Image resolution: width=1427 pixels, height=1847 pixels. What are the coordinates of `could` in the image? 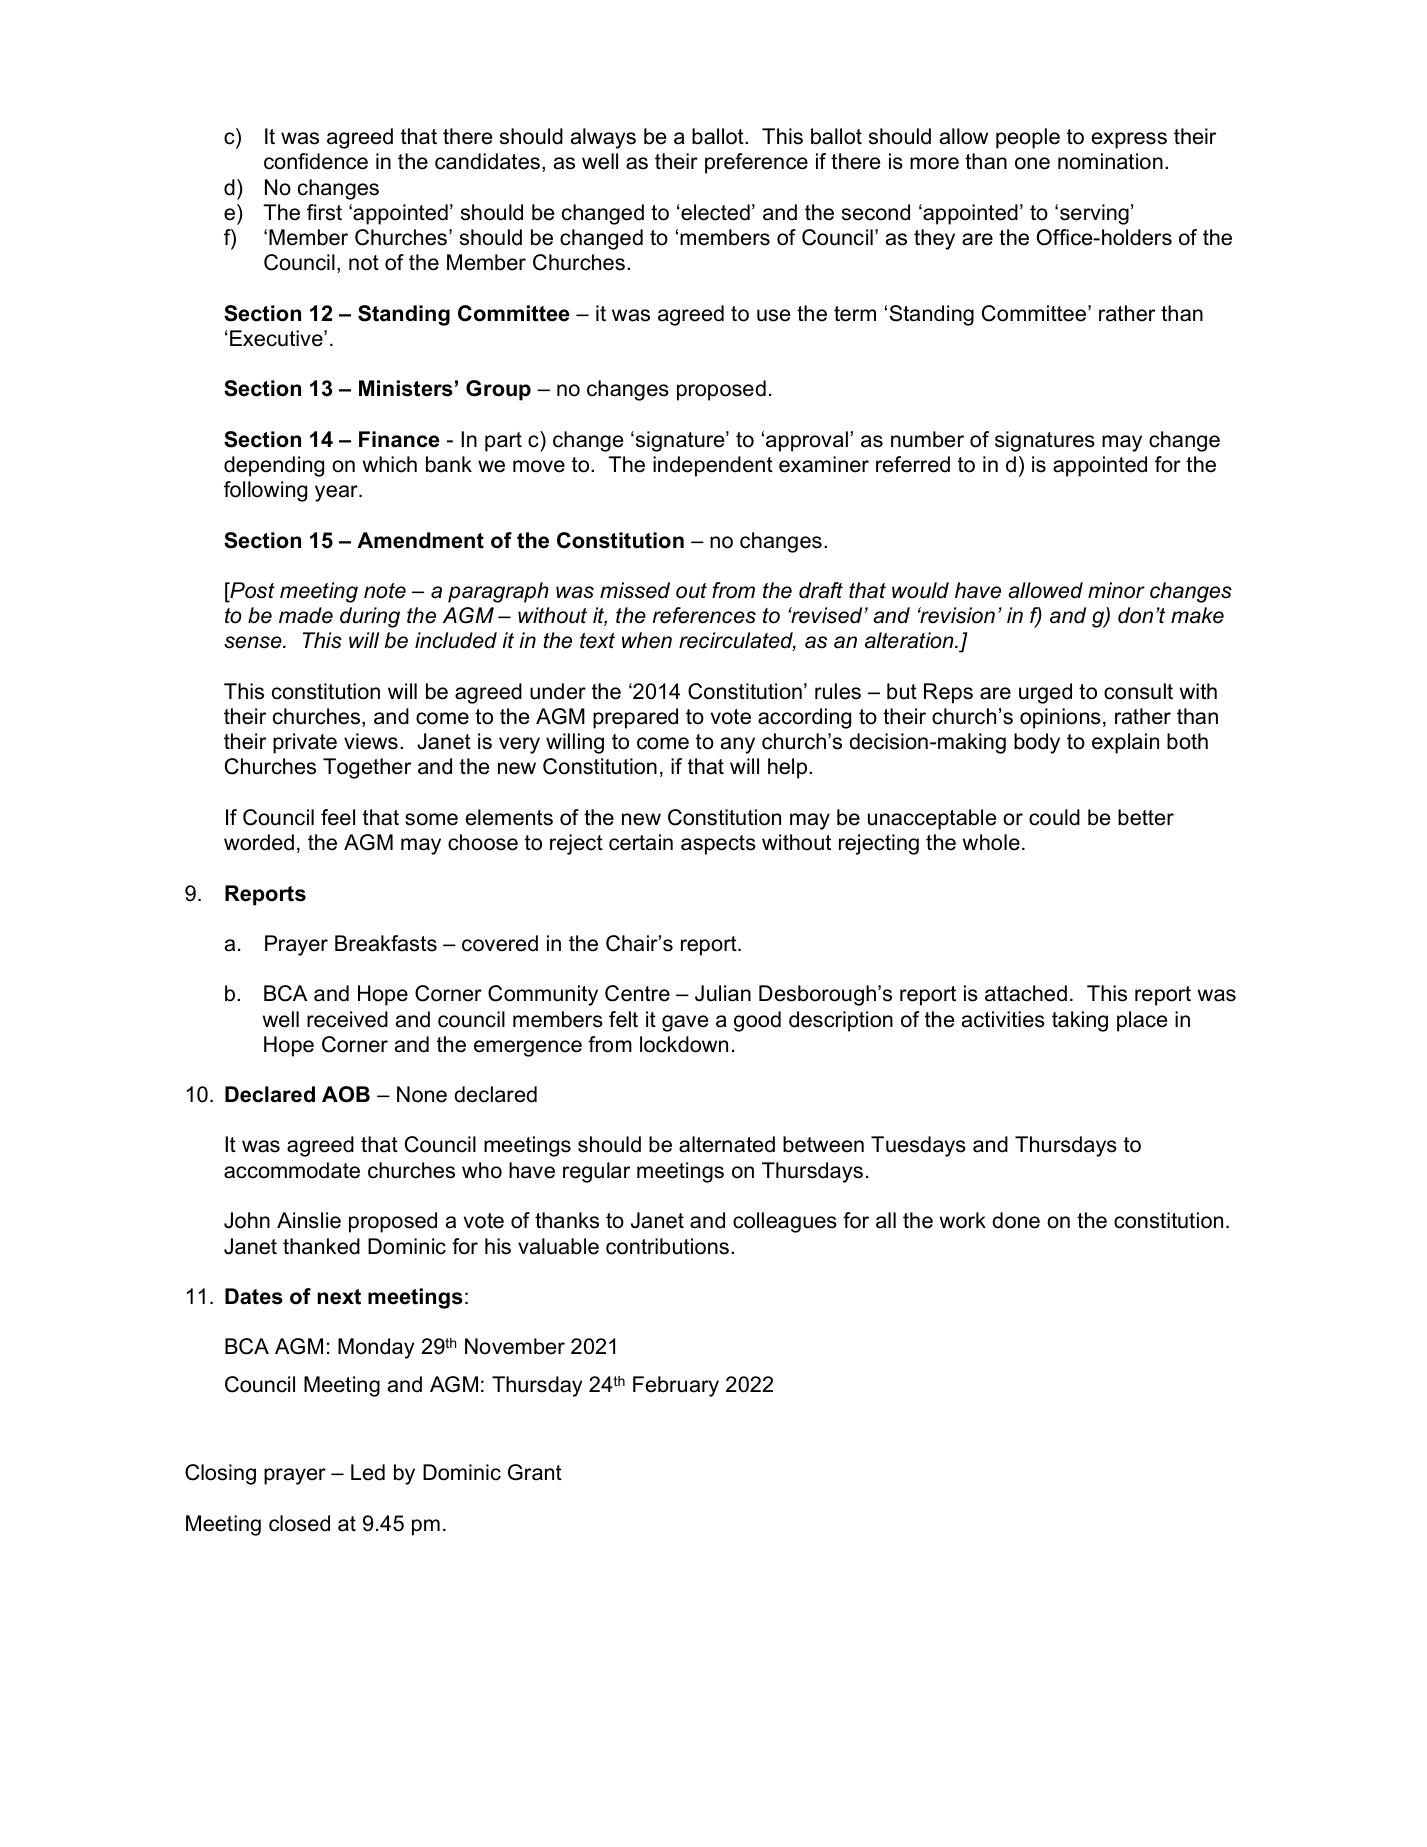 It's located at (1054, 817).
